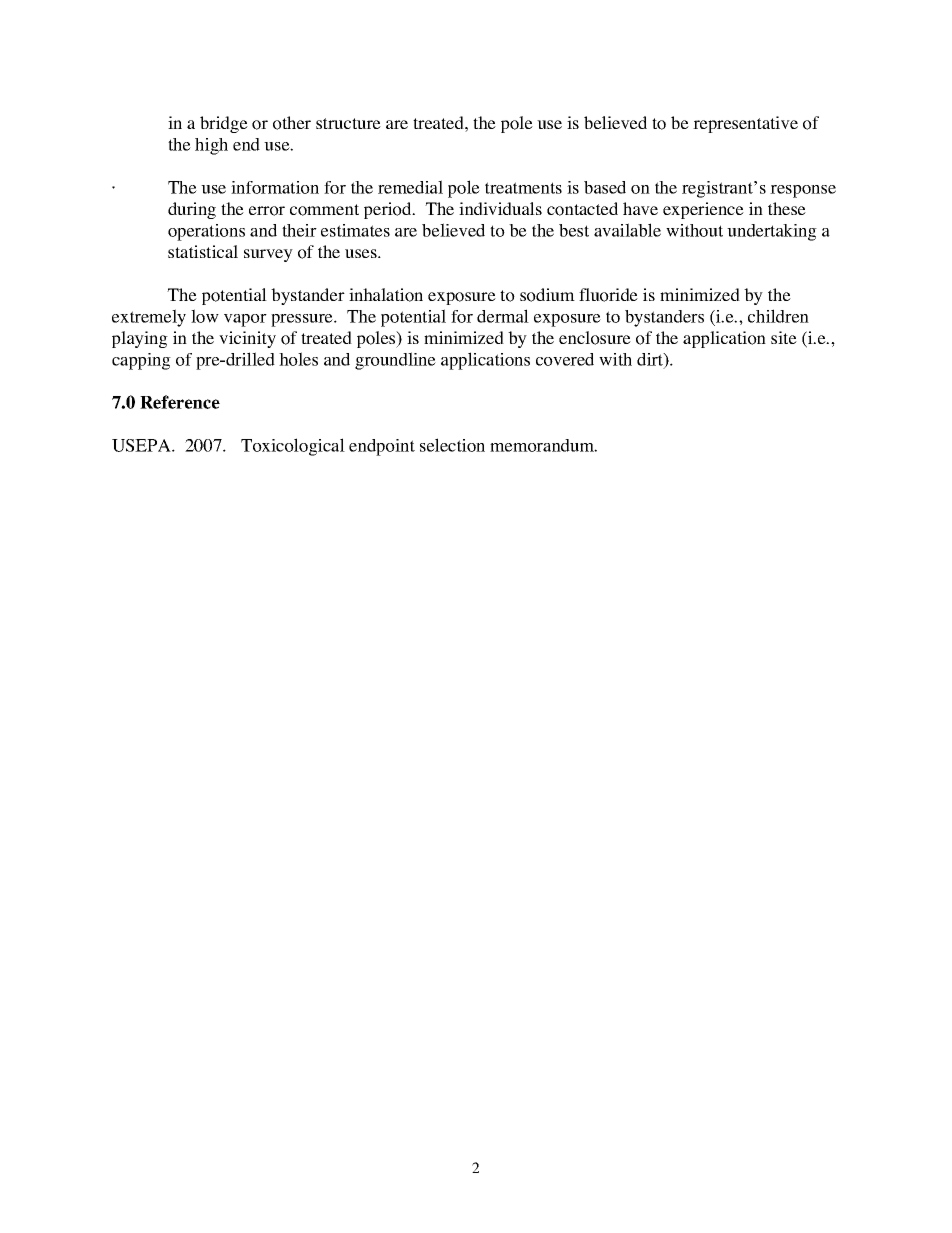  I want to click on bridge, so click(224, 124).
